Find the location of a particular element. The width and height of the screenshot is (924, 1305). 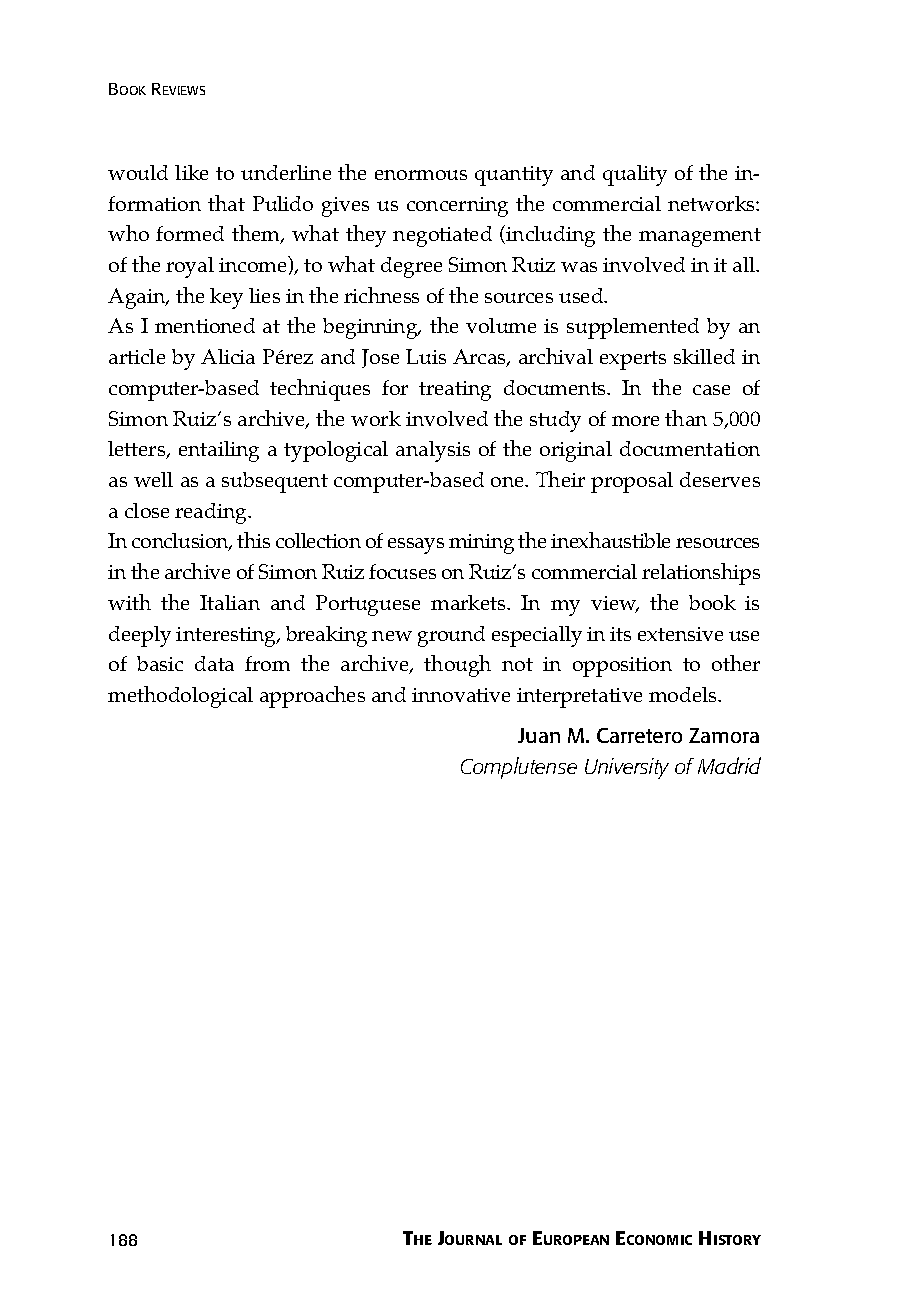

Alicia is located at coordinates (228, 356).
